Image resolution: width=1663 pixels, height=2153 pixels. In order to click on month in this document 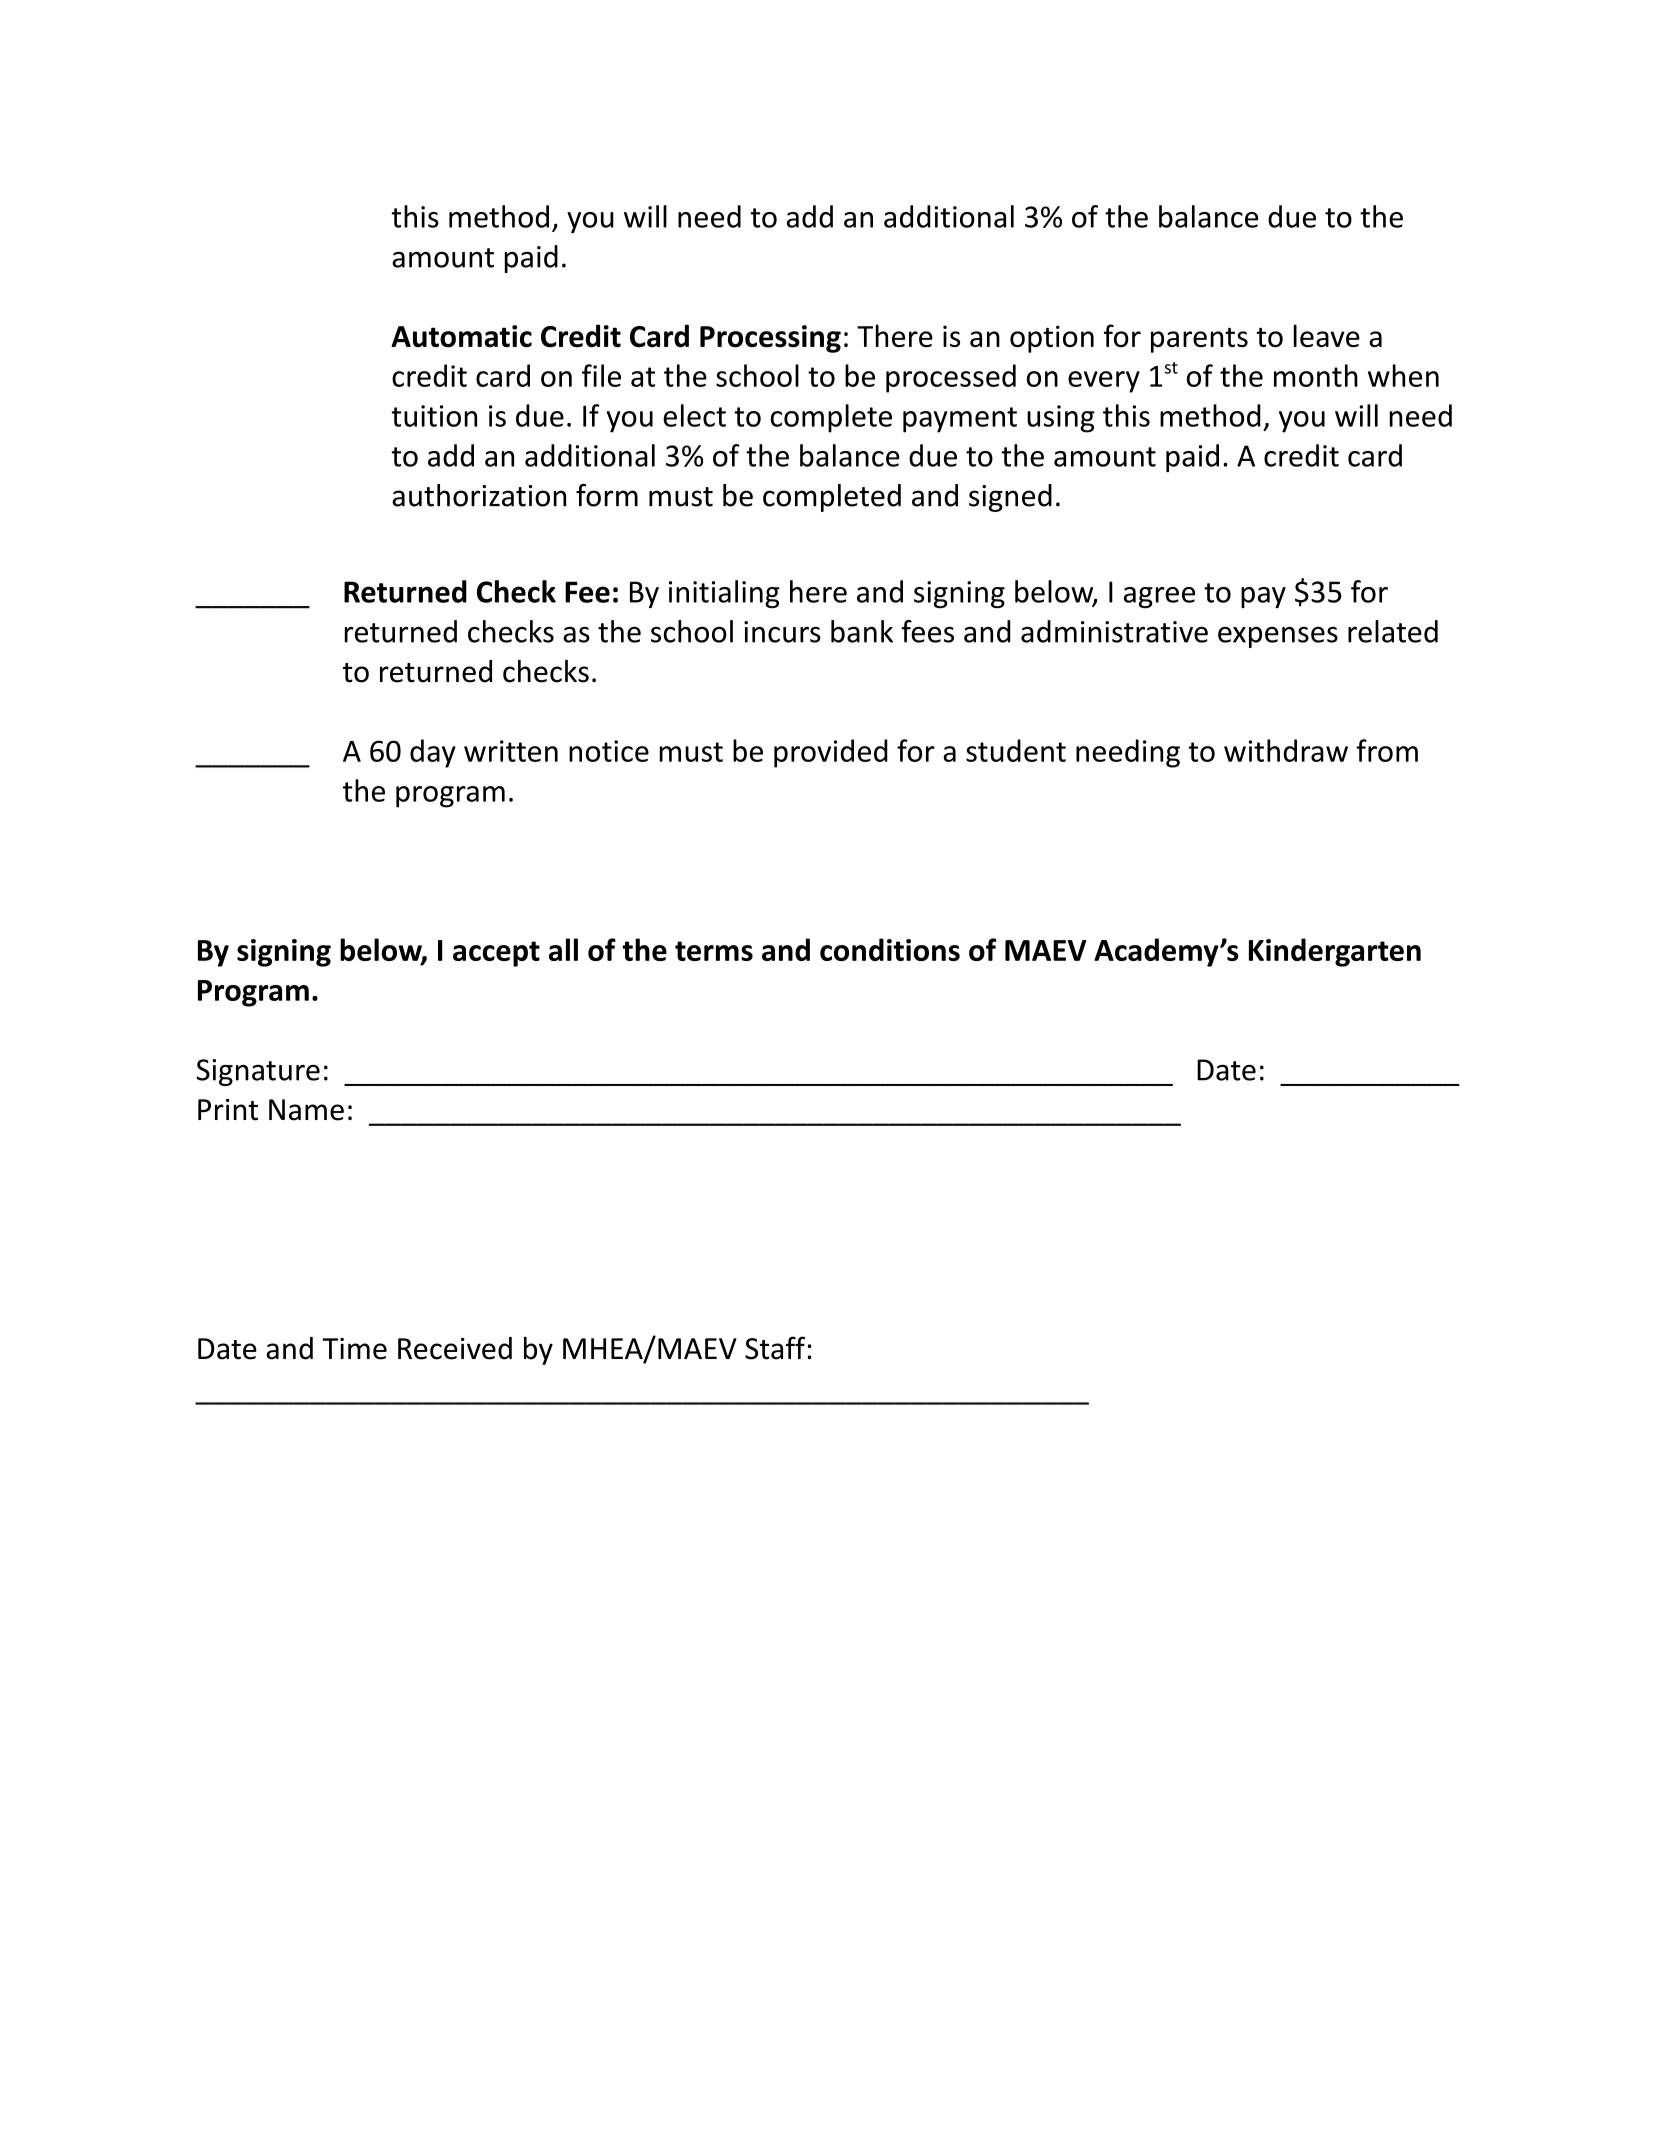, I will do `click(1316, 375)`.
